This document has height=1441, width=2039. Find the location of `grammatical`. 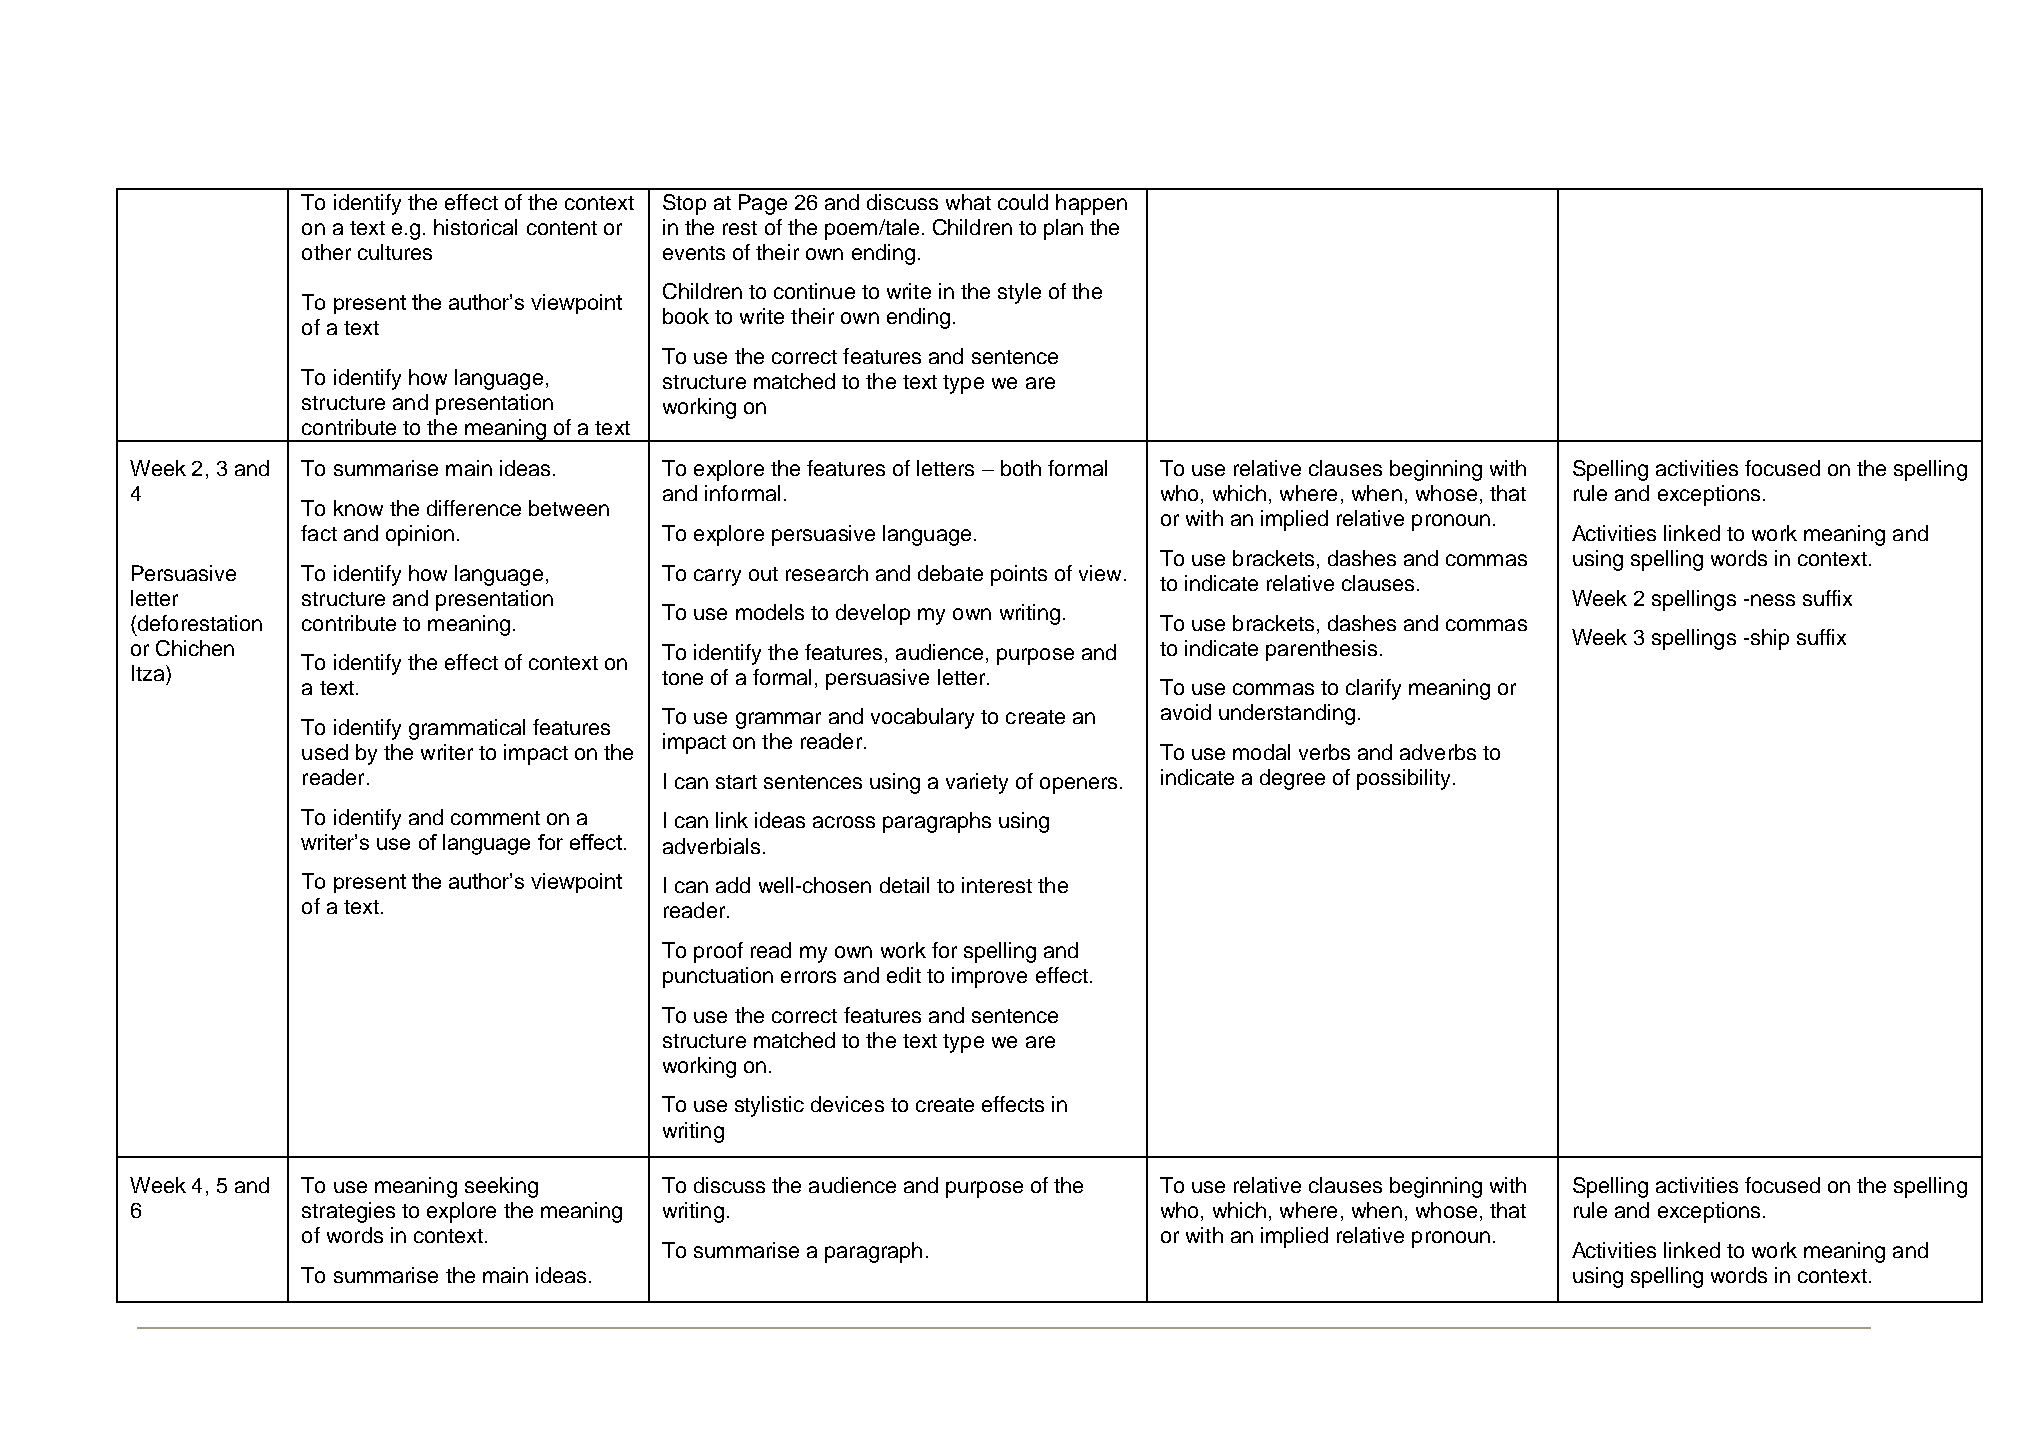

grammatical is located at coordinates (467, 729).
